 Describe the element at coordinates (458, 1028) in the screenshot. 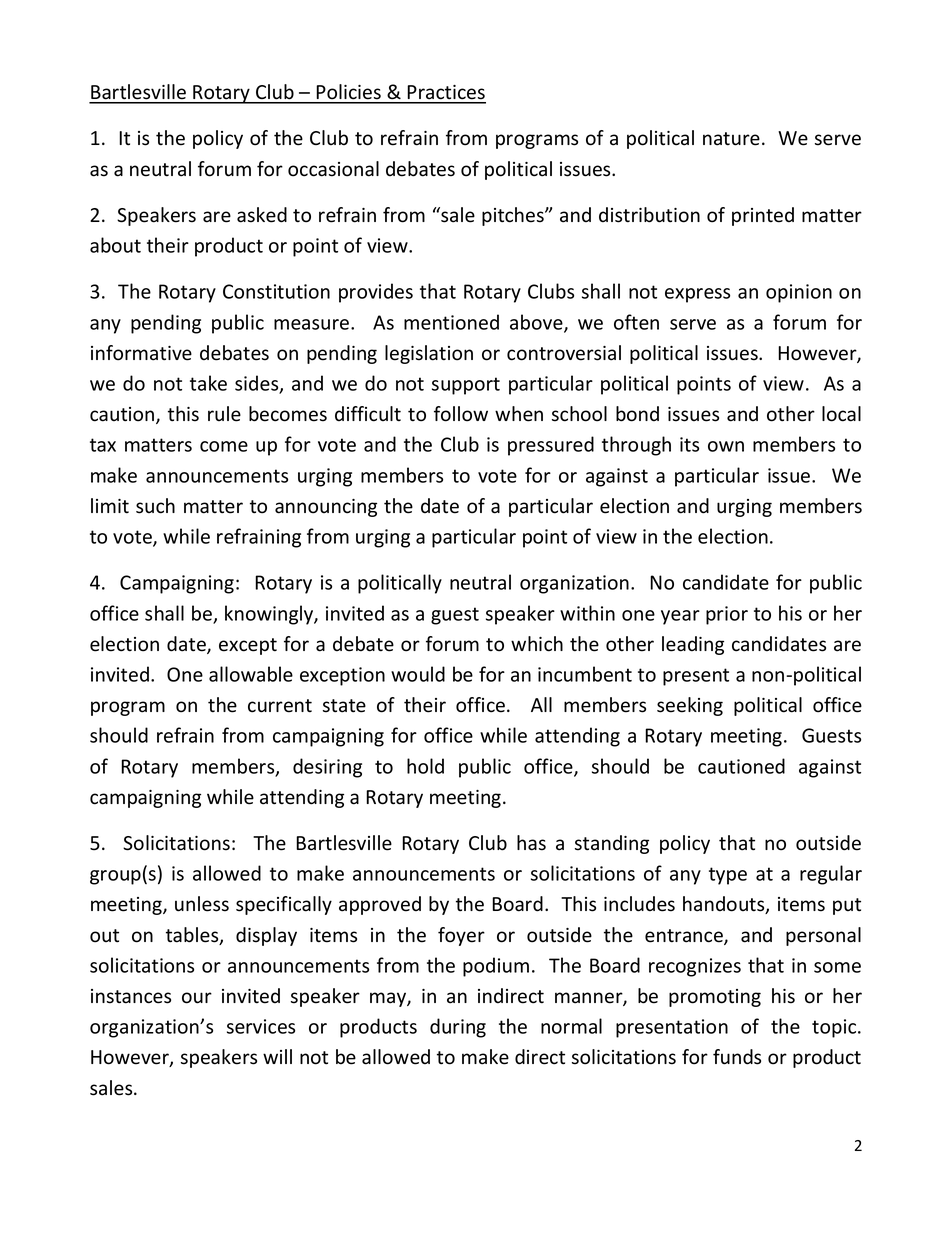

I see `during` at that location.
